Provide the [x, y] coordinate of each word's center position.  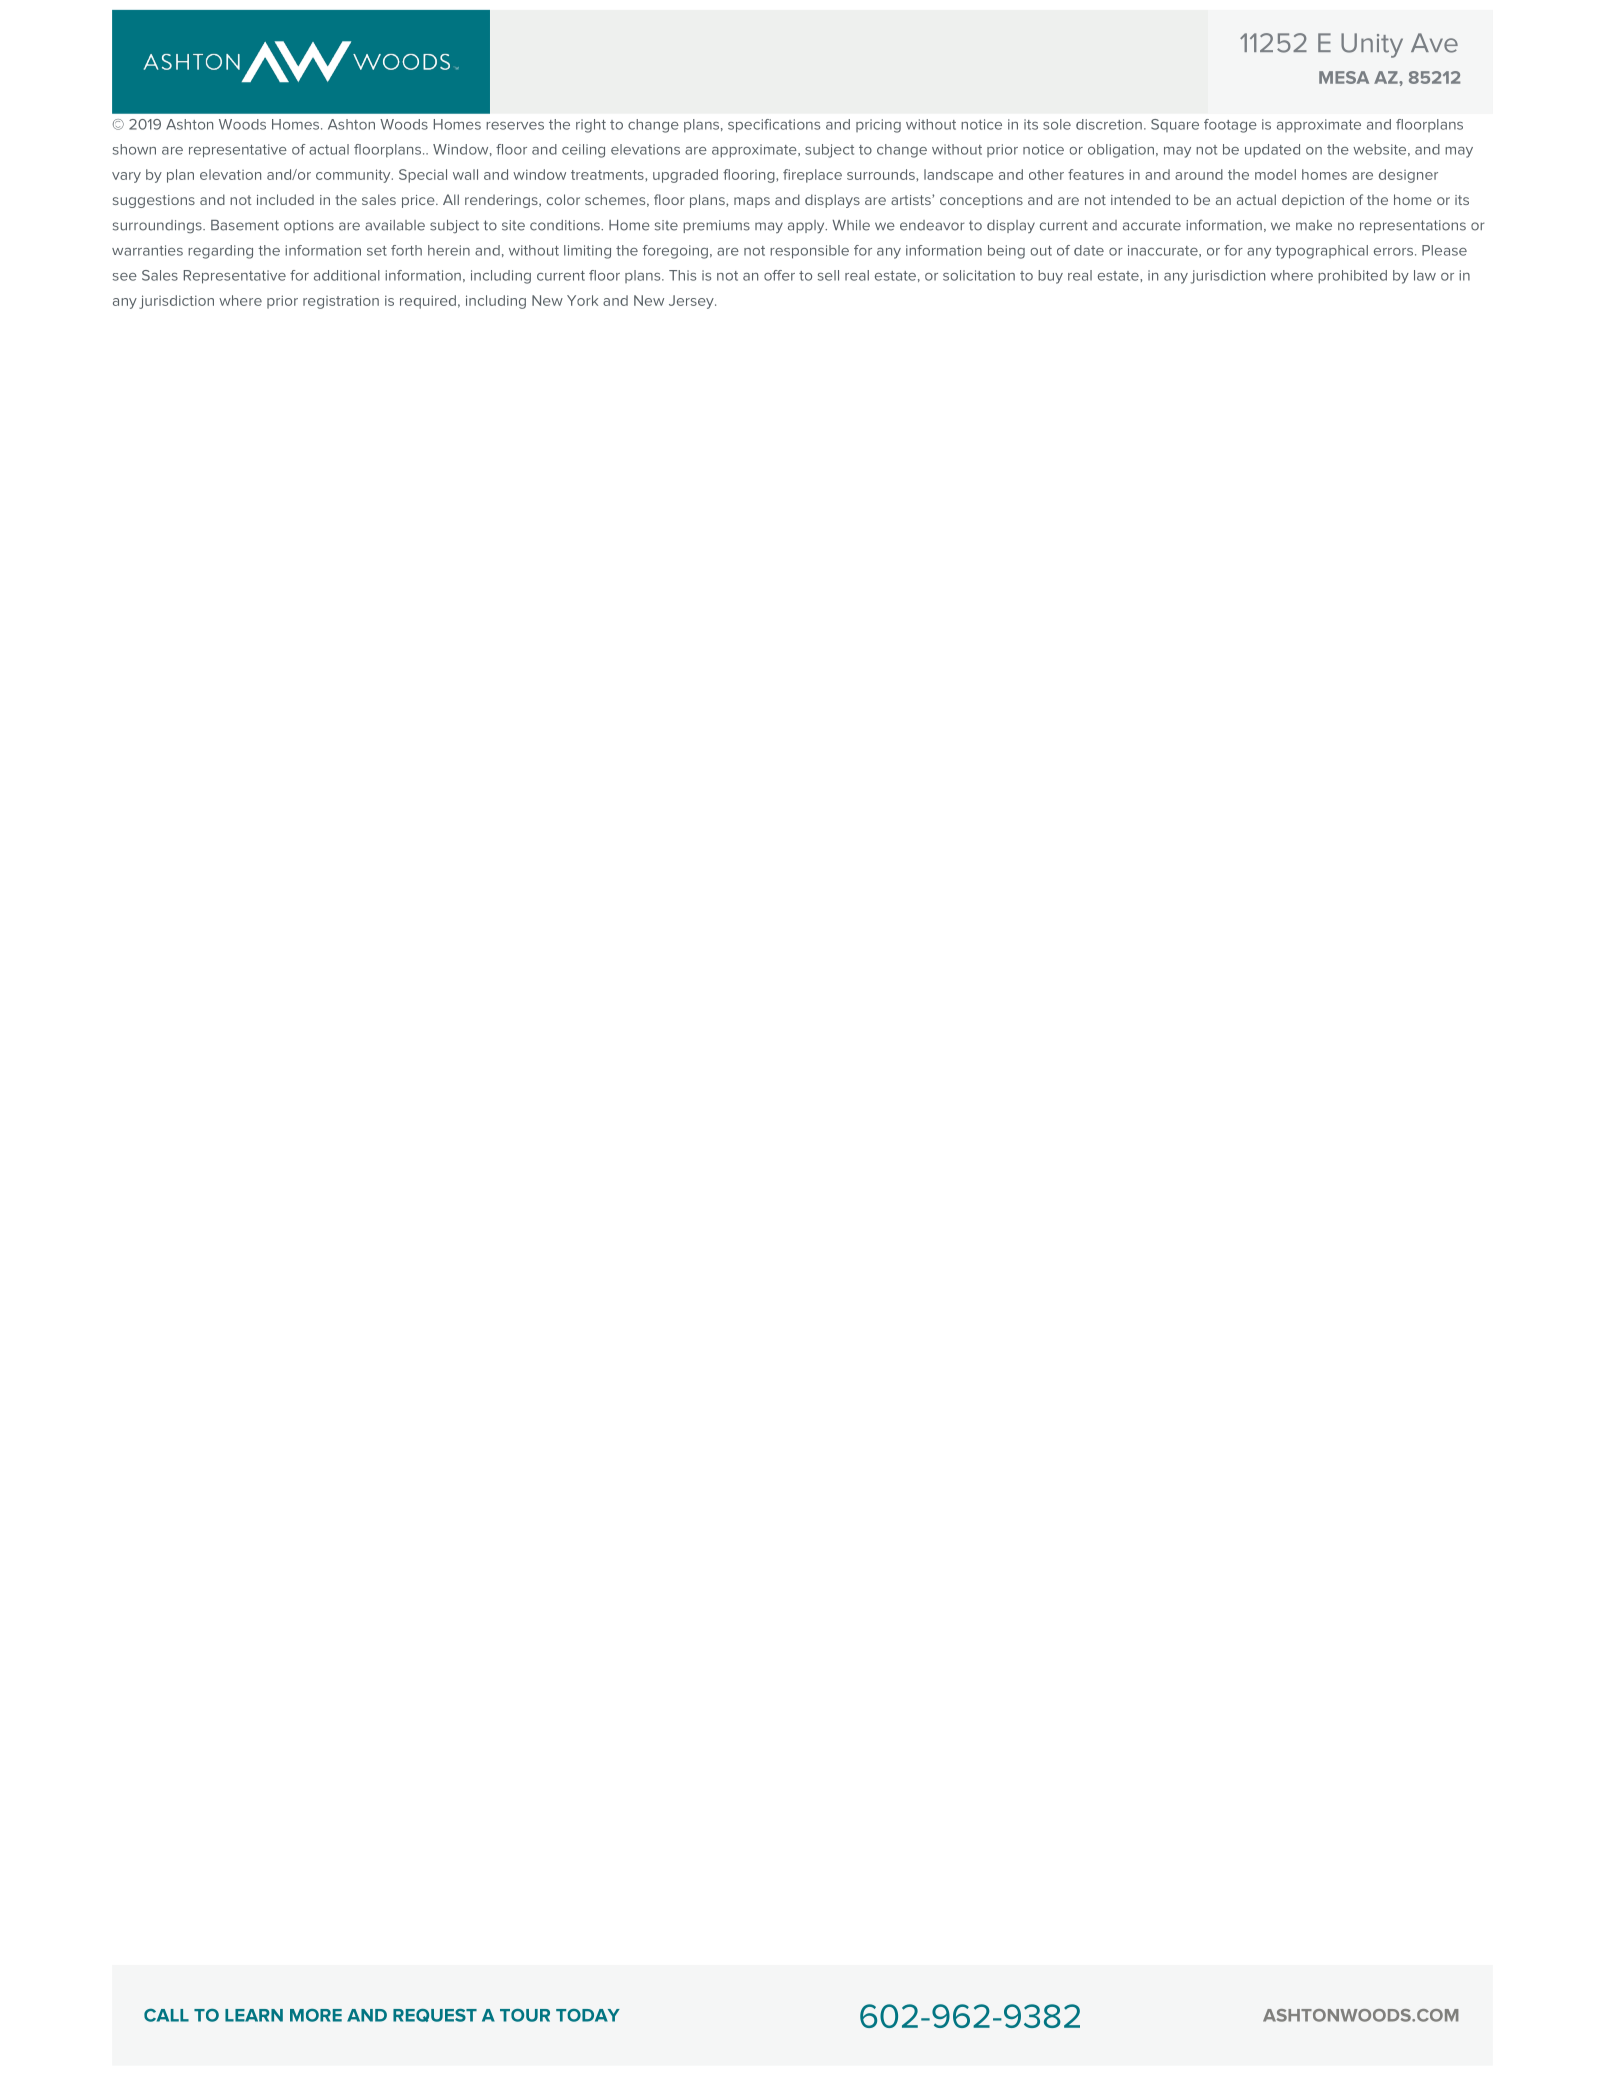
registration [341, 302]
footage [1230, 126]
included [285, 199]
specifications [774, 126]
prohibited [1352, 277]
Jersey [692, 302]
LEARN [254, 2015]
